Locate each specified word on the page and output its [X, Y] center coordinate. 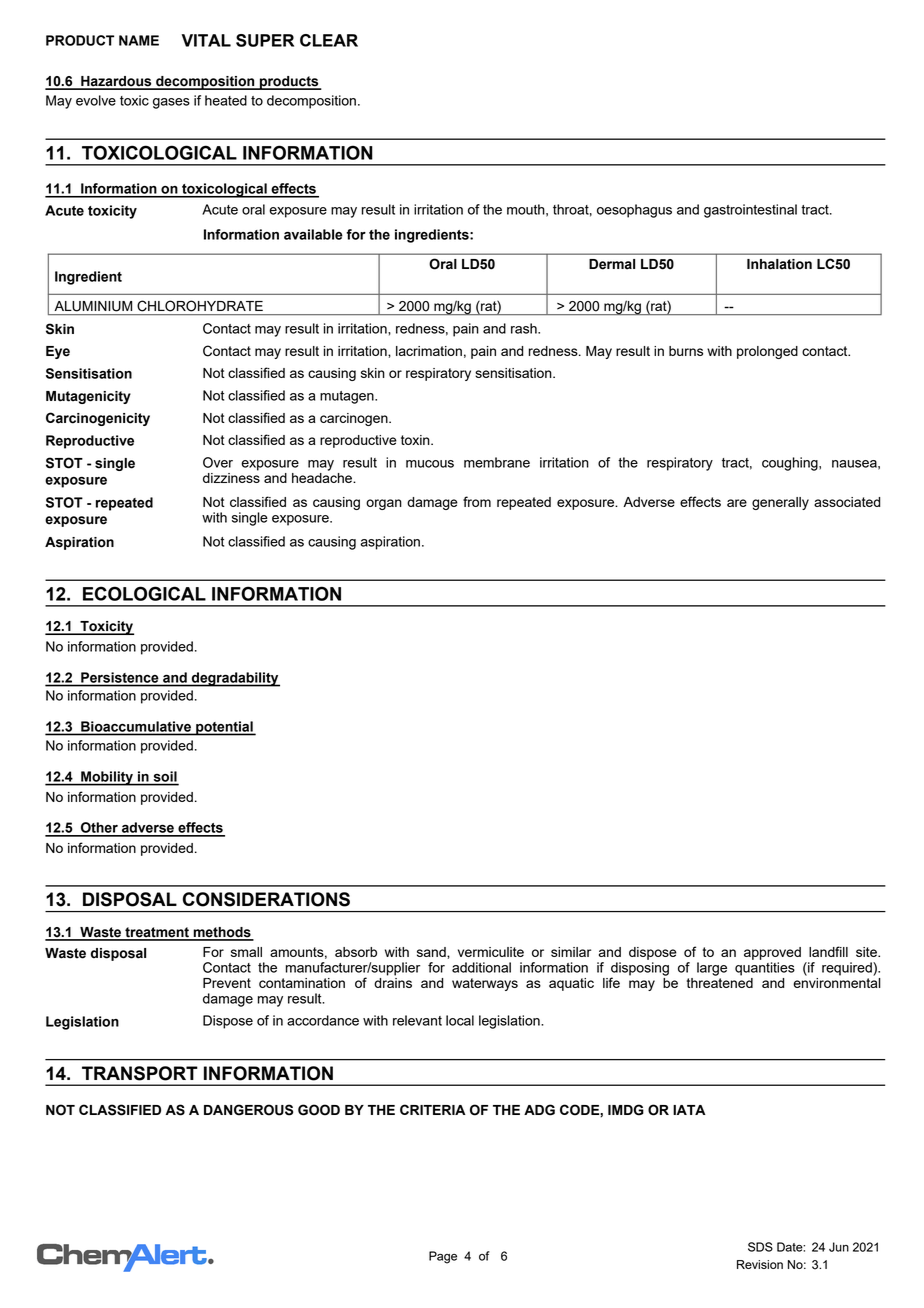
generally [780, 503]
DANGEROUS [248, 1110]
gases [171, 103]
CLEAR [329, 40]
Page [443, 1257]
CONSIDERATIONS [266, 899]
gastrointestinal [750, 211]
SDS [760, 1247]
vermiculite [491, 952]
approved [772, 953]
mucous [430, 464]
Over [218, 462]
